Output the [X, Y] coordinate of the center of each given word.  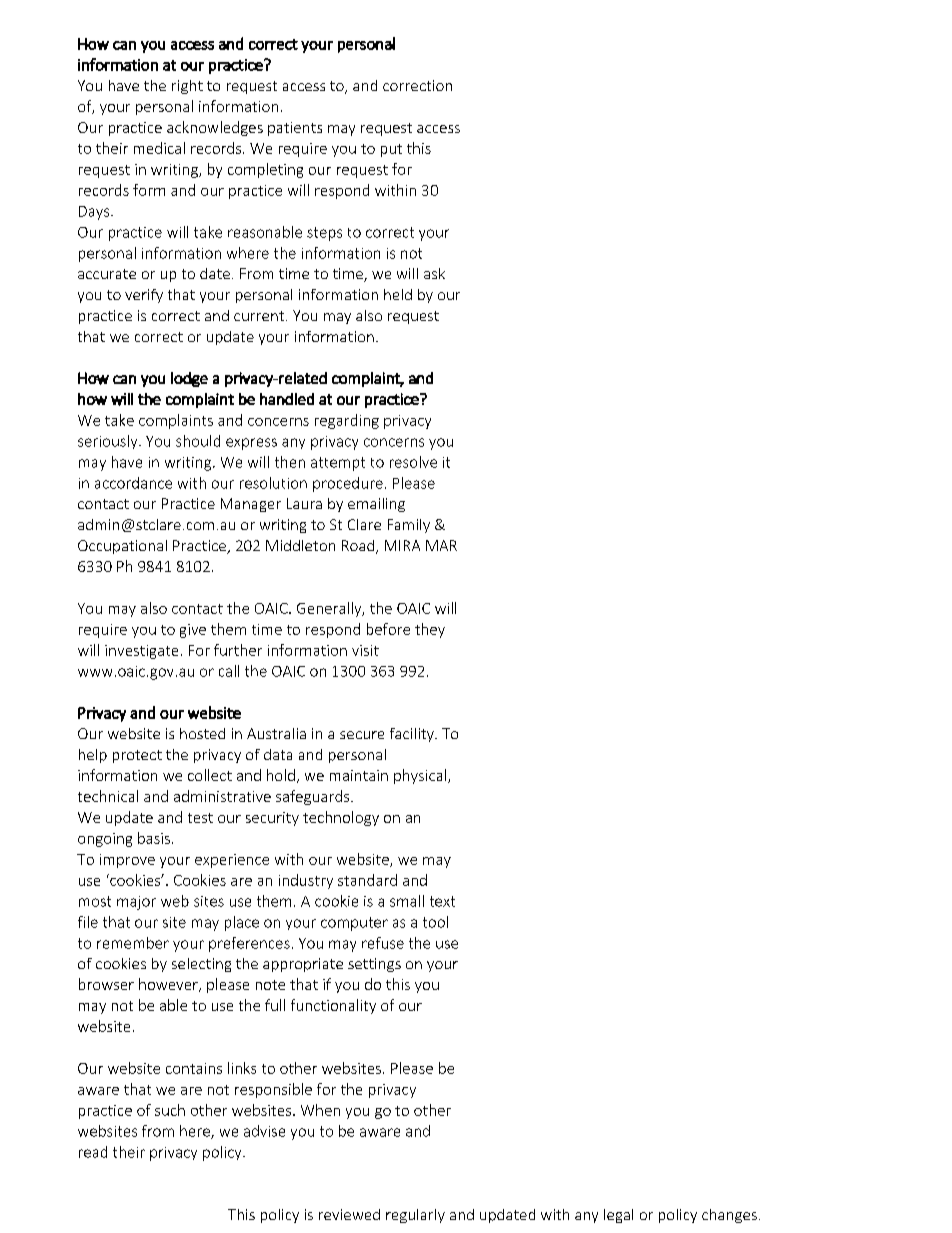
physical [421, 776]
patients [295, 129]
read [93, 1152]
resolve [413, 462]
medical [159, 148]
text [442, 901]
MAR [441, 545]
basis [154, 838]
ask [434, 273]
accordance [133, 483]
